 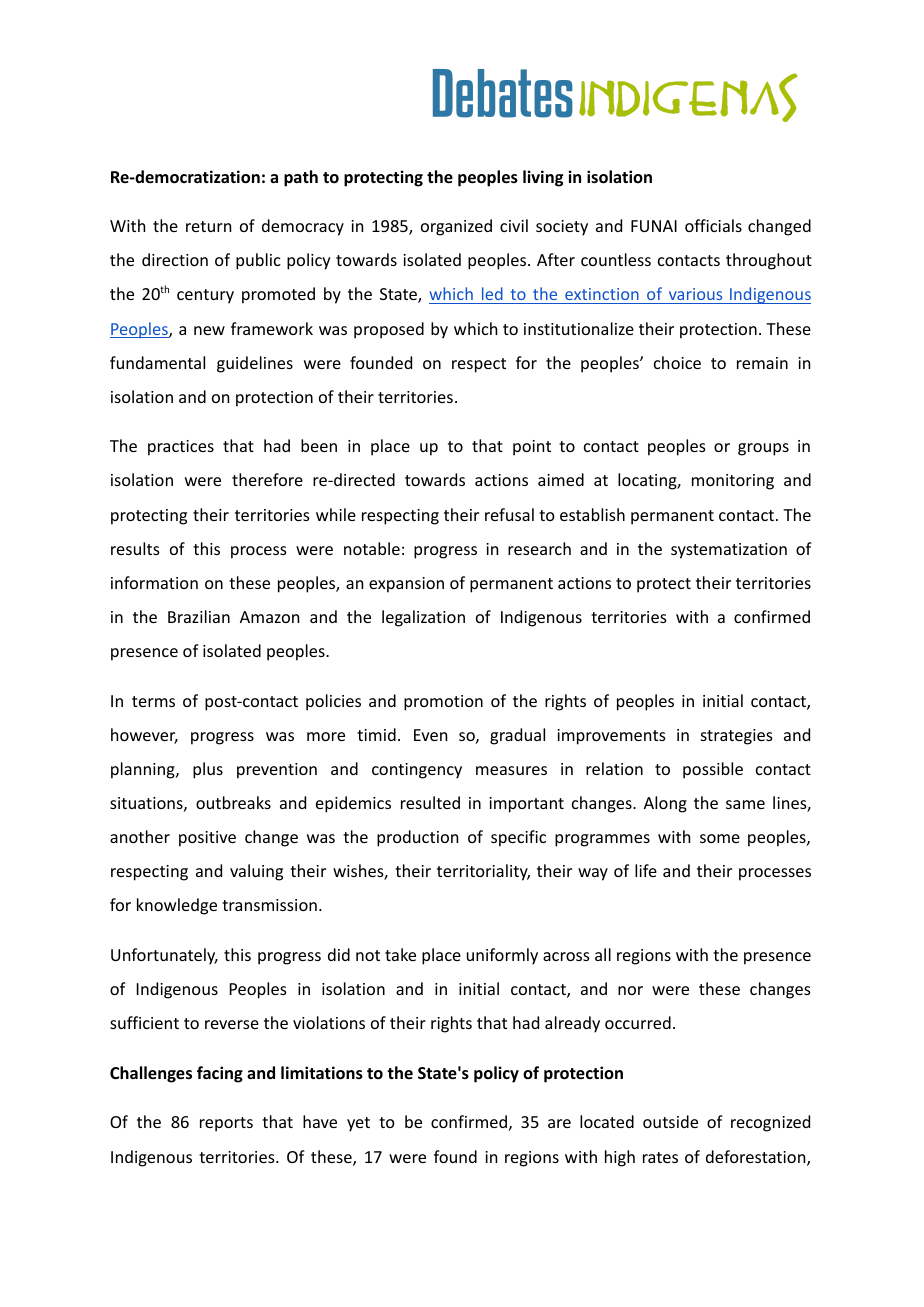 What do you see at coordinates (713, 225) in the screenshot?
I see `officials` at bounding box center [713, 225].
